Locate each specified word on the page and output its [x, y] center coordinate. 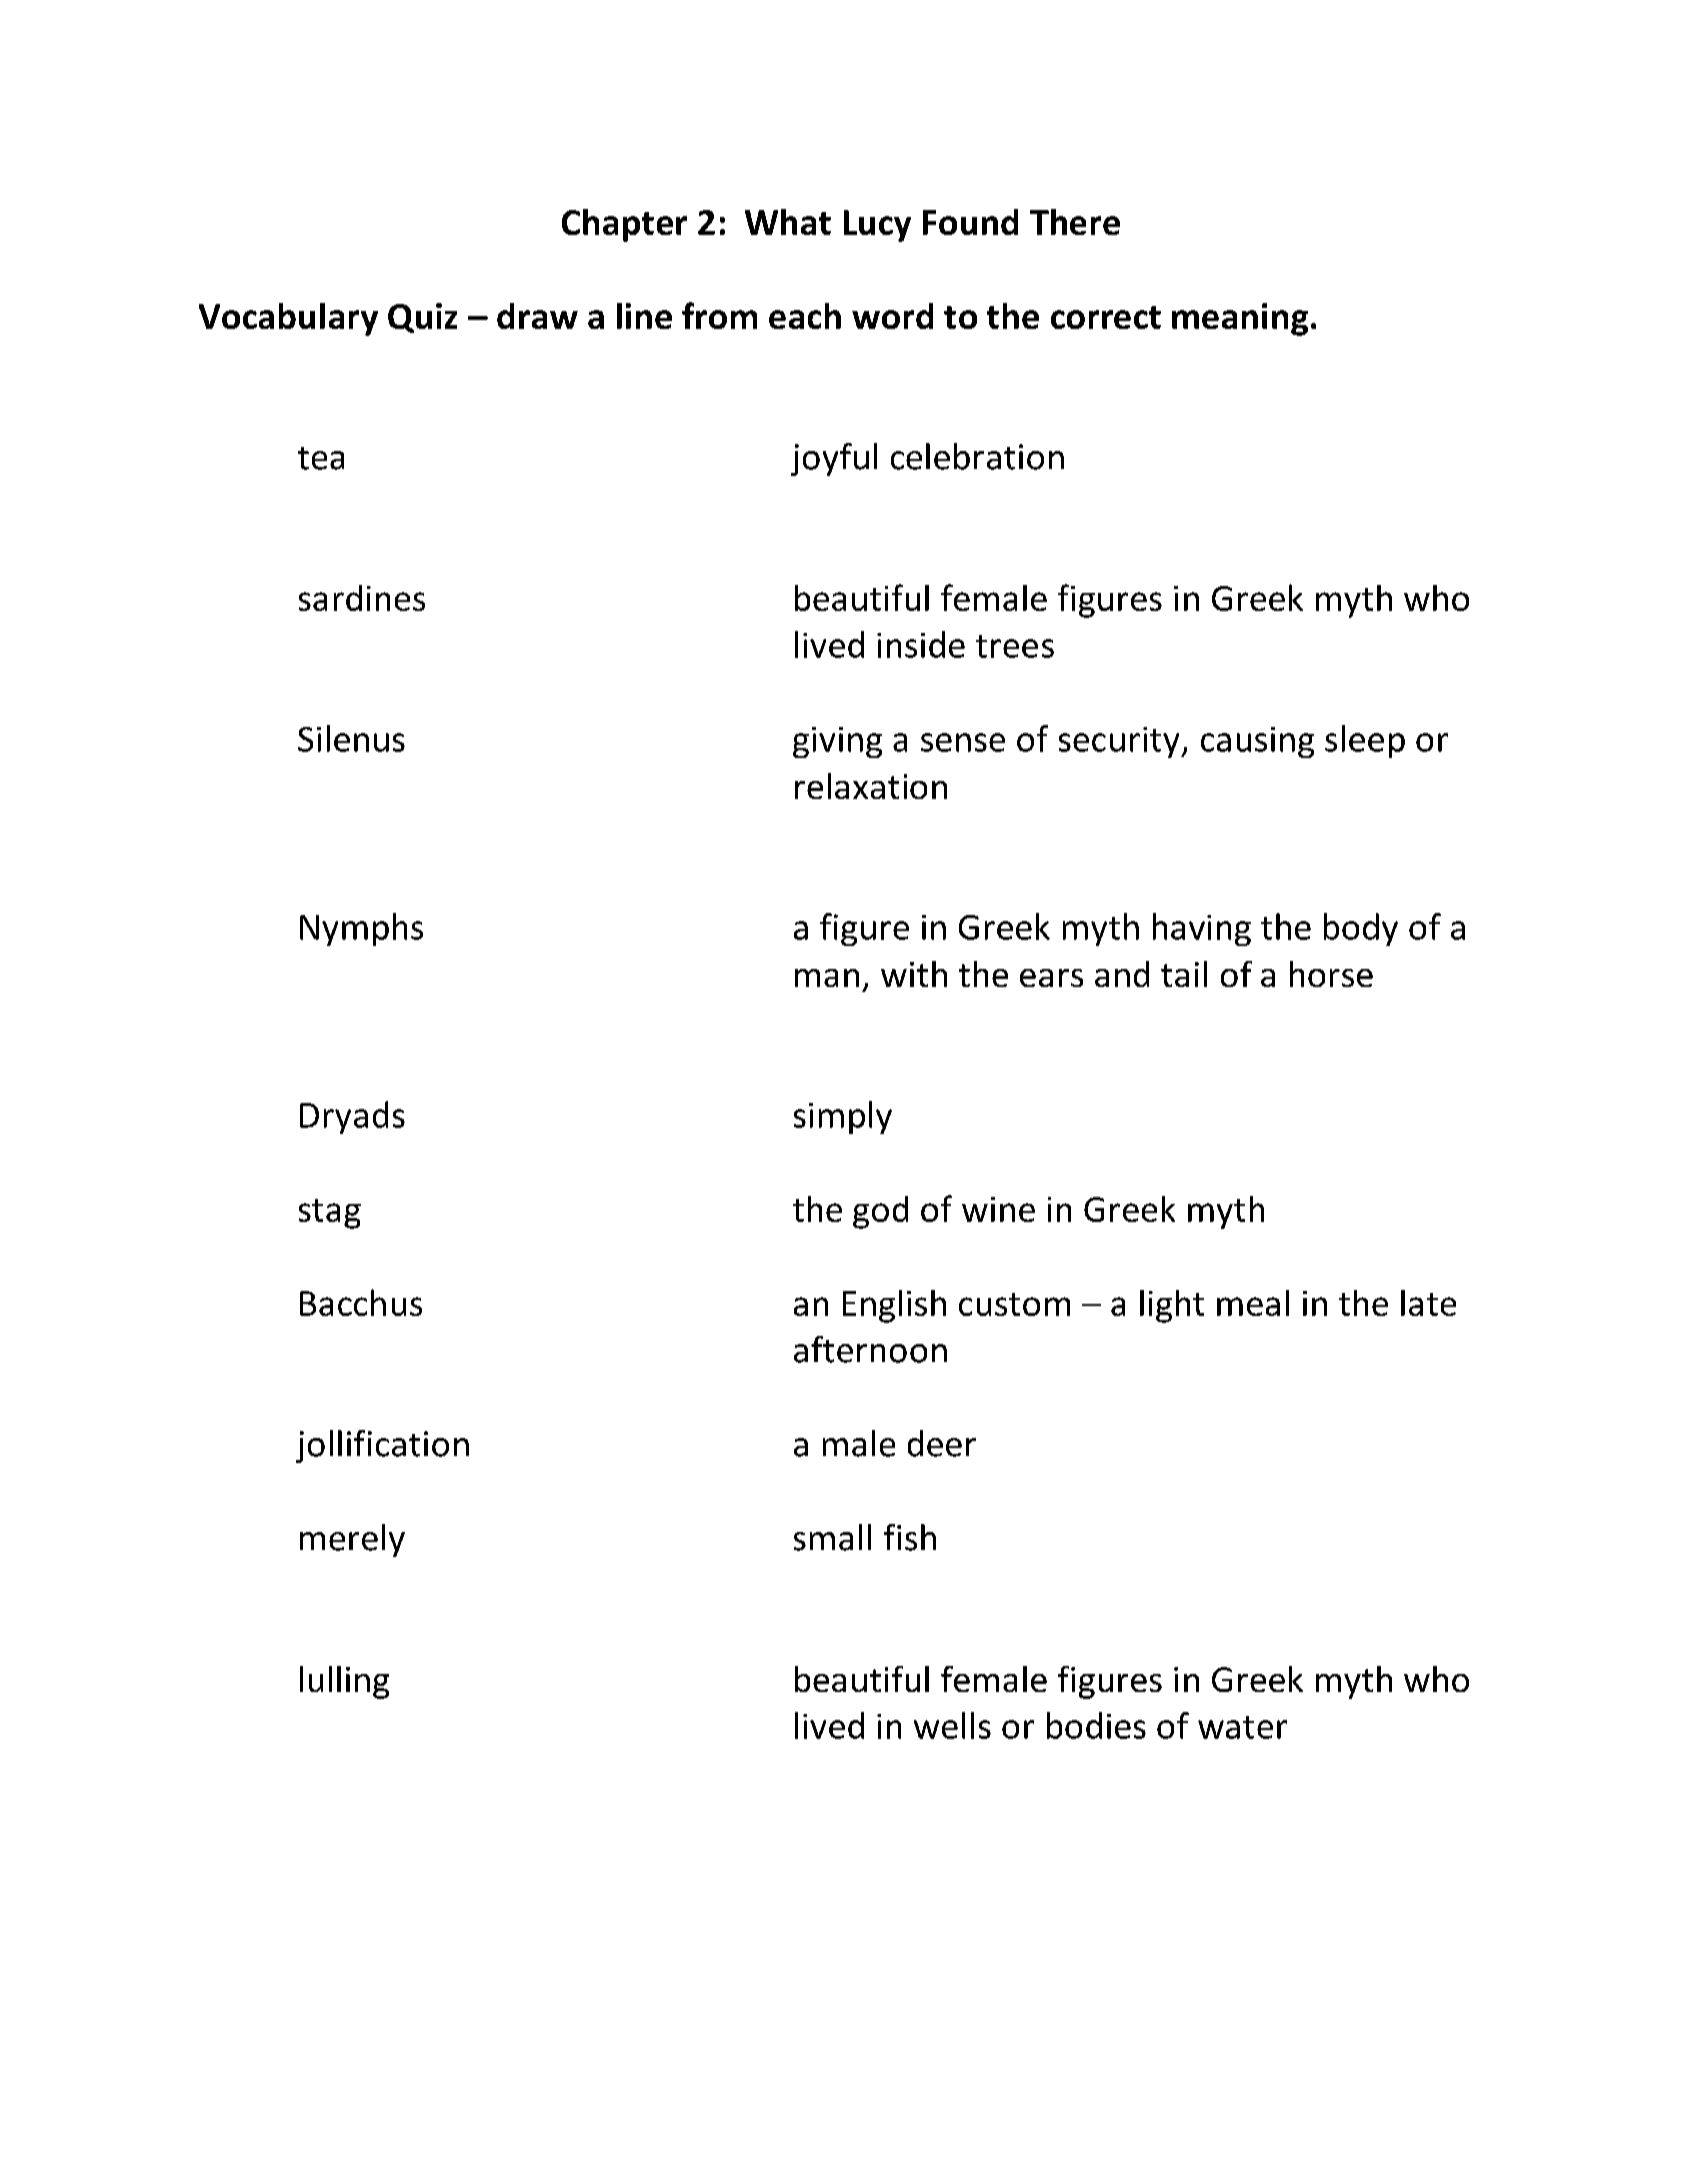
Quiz [422, 318]
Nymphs [361, 929]
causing [1257, 742]
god [880, 1212]
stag [330, 1214]
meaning [1240, 319]
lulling [344, 1682]
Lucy [877, 226]
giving [837, 742]
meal [1253, 1303]
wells [952, 1725]
